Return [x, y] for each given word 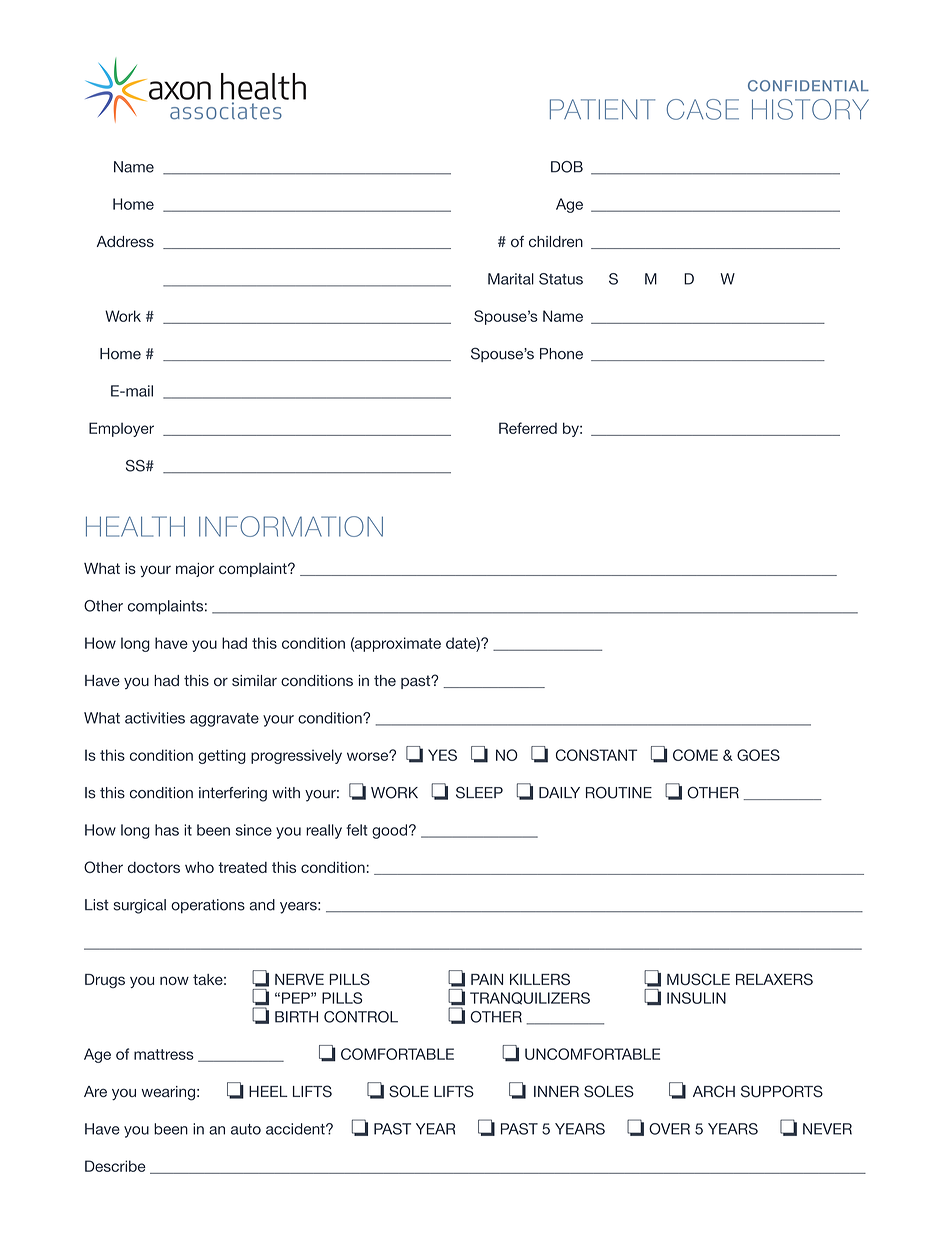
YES [442, 755]
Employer [121, 429]
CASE [703, 109]
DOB [567, 167]
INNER [556, 1091]
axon [180, 90]
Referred [528, 428]
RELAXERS [774, 979]
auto [246, 1129]
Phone [561, 354]
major [195, 570]
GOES [758, 755]
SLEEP [479, 792]
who [199, 867]
